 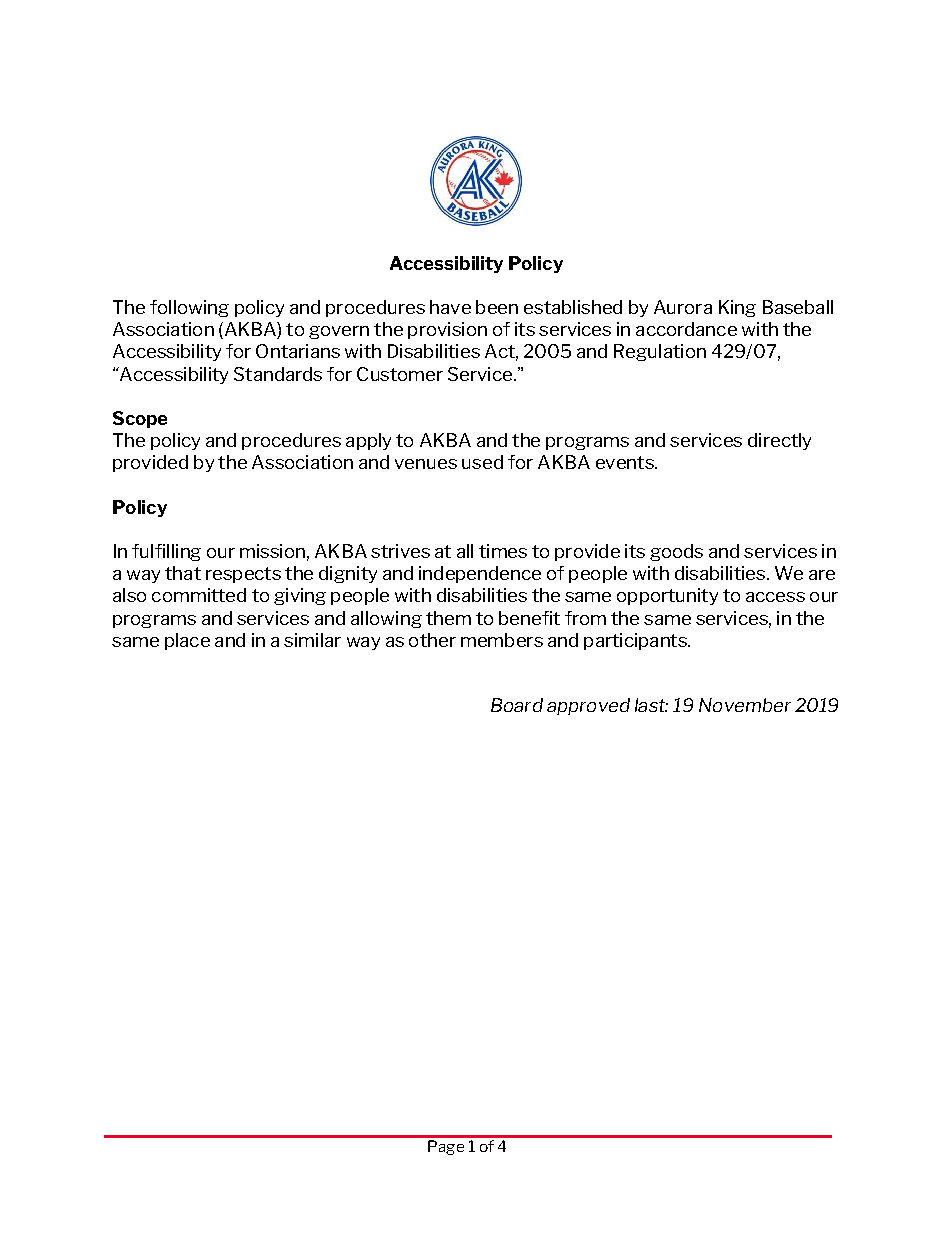 I want to click on are, so click(x=822, y=575).
